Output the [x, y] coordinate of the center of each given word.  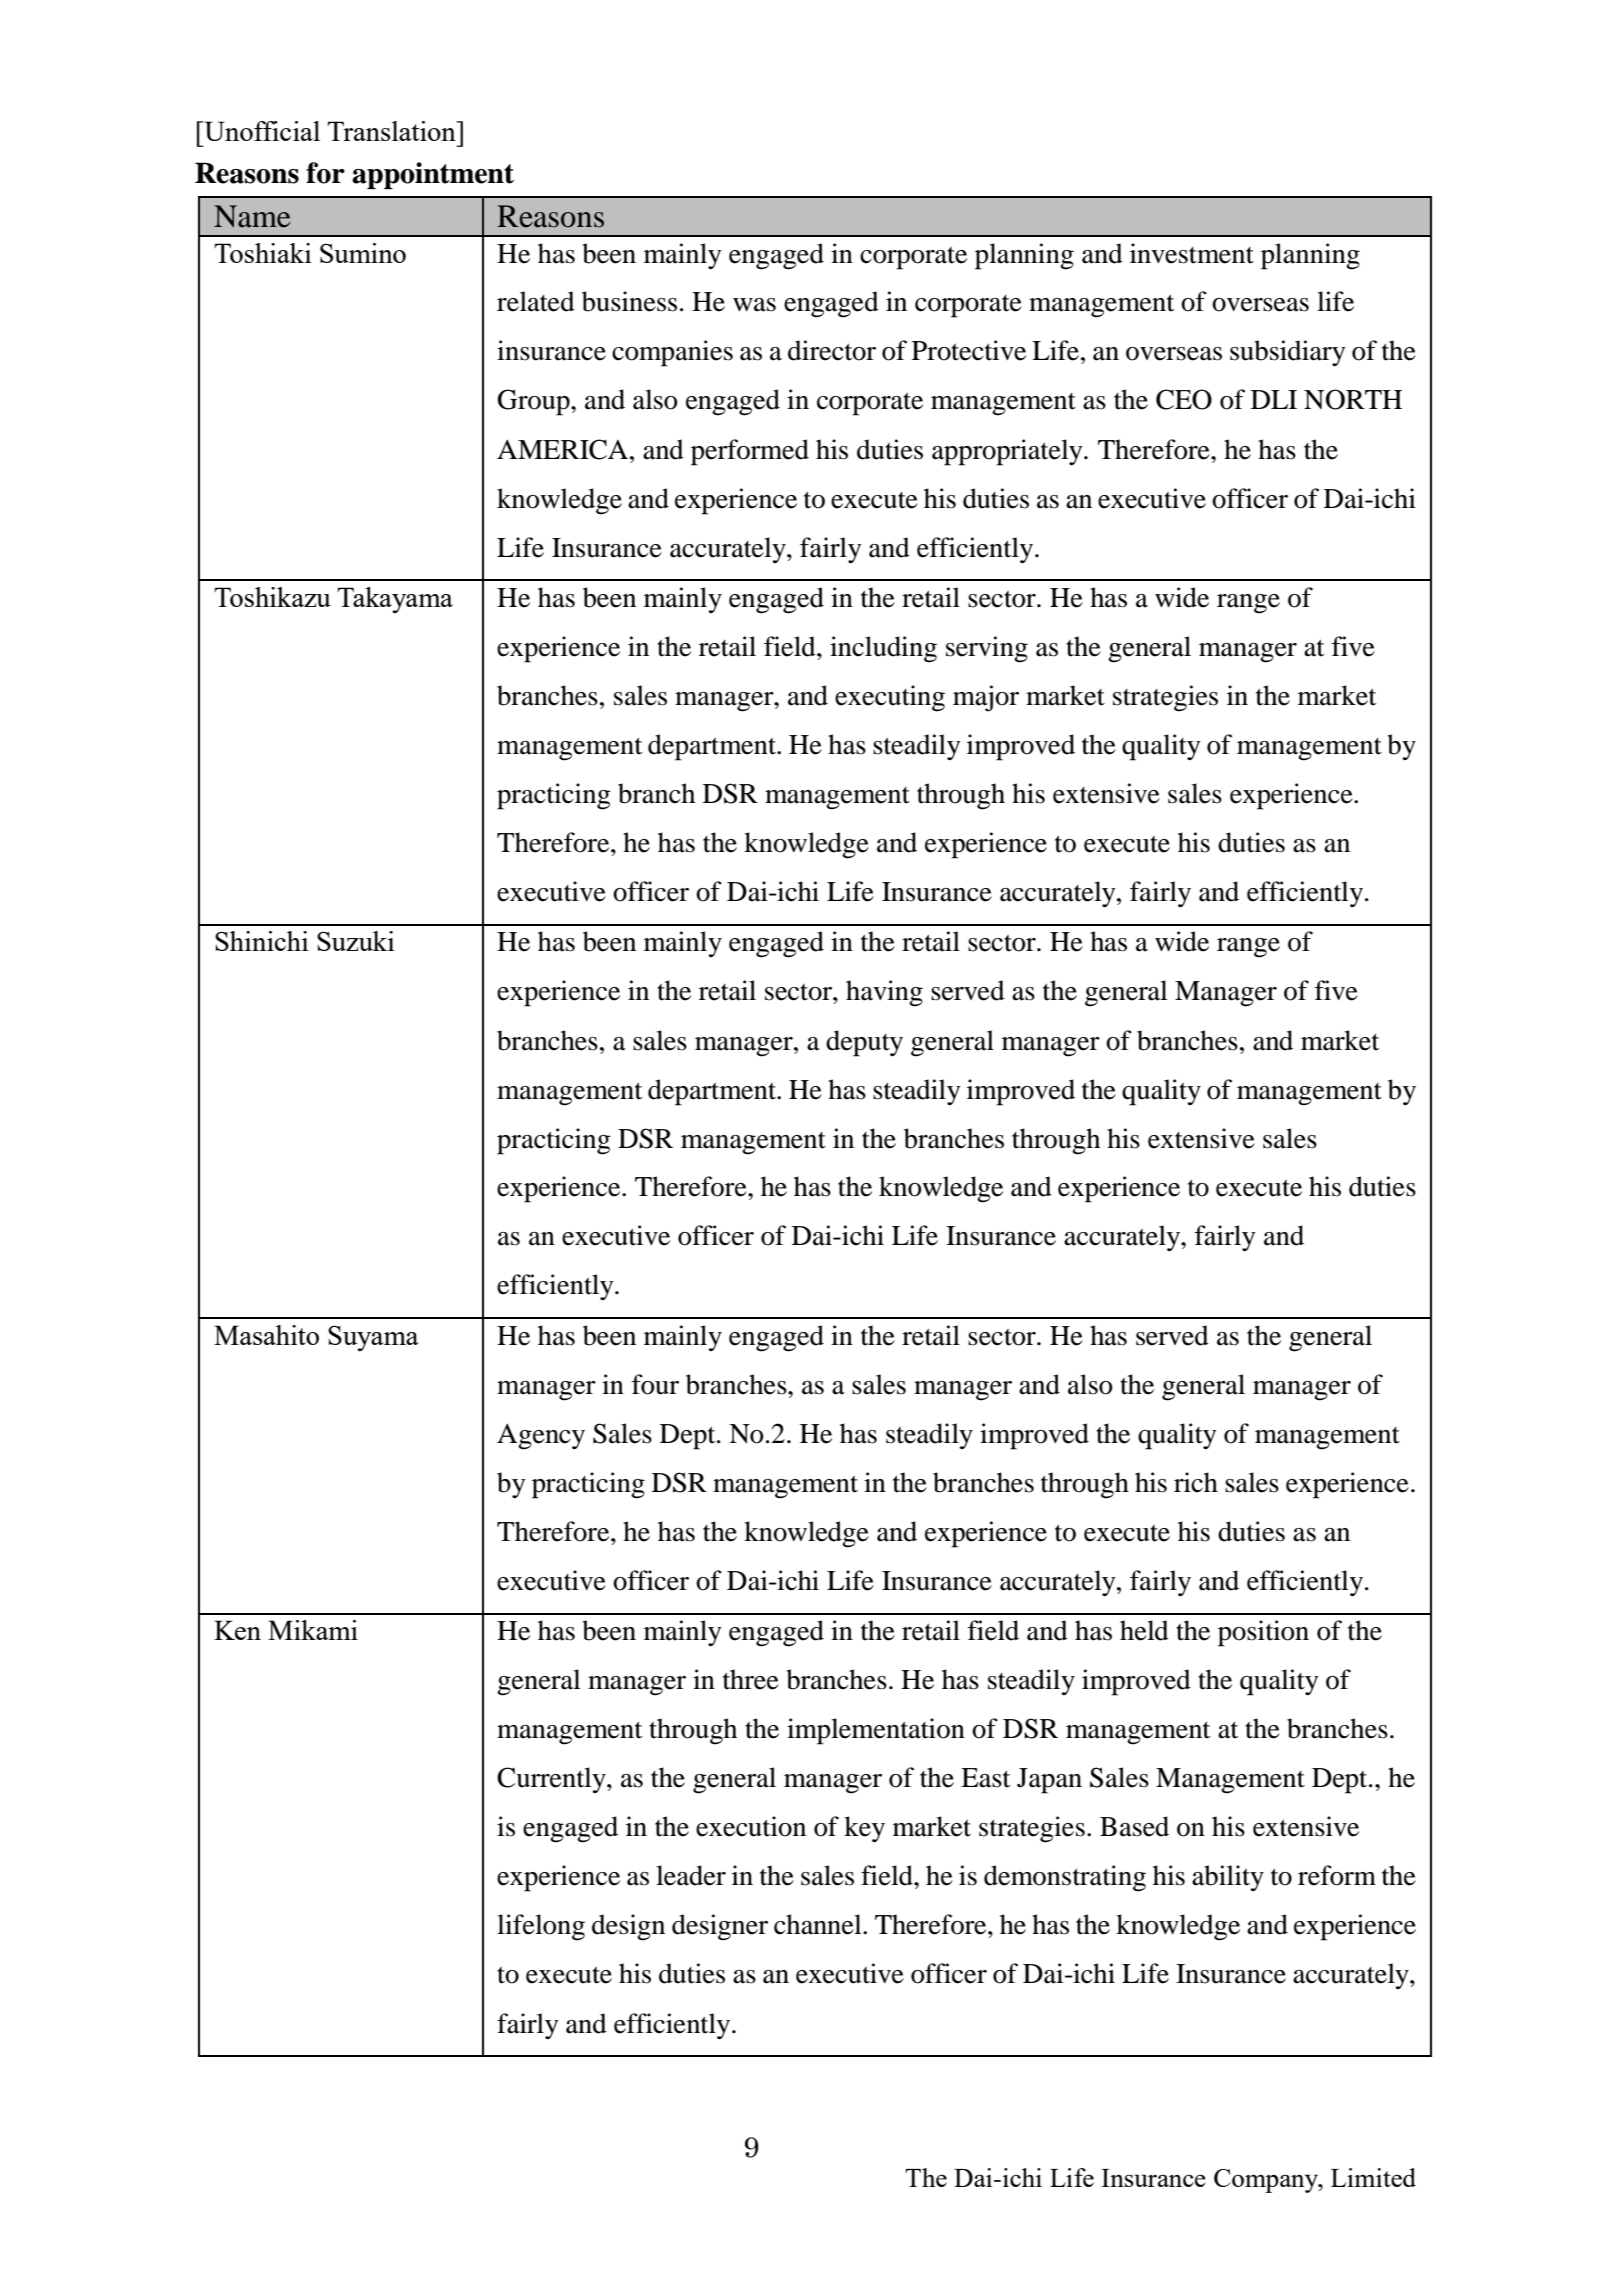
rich [1196, 1482]
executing [890, 698]
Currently [552, 1780]
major [986, 698]
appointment [433, 175]
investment [1192, 253]
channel [819, 1924]
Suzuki [355, 941]
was [754, 305]
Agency [541, 1437]
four [655, 1384]
